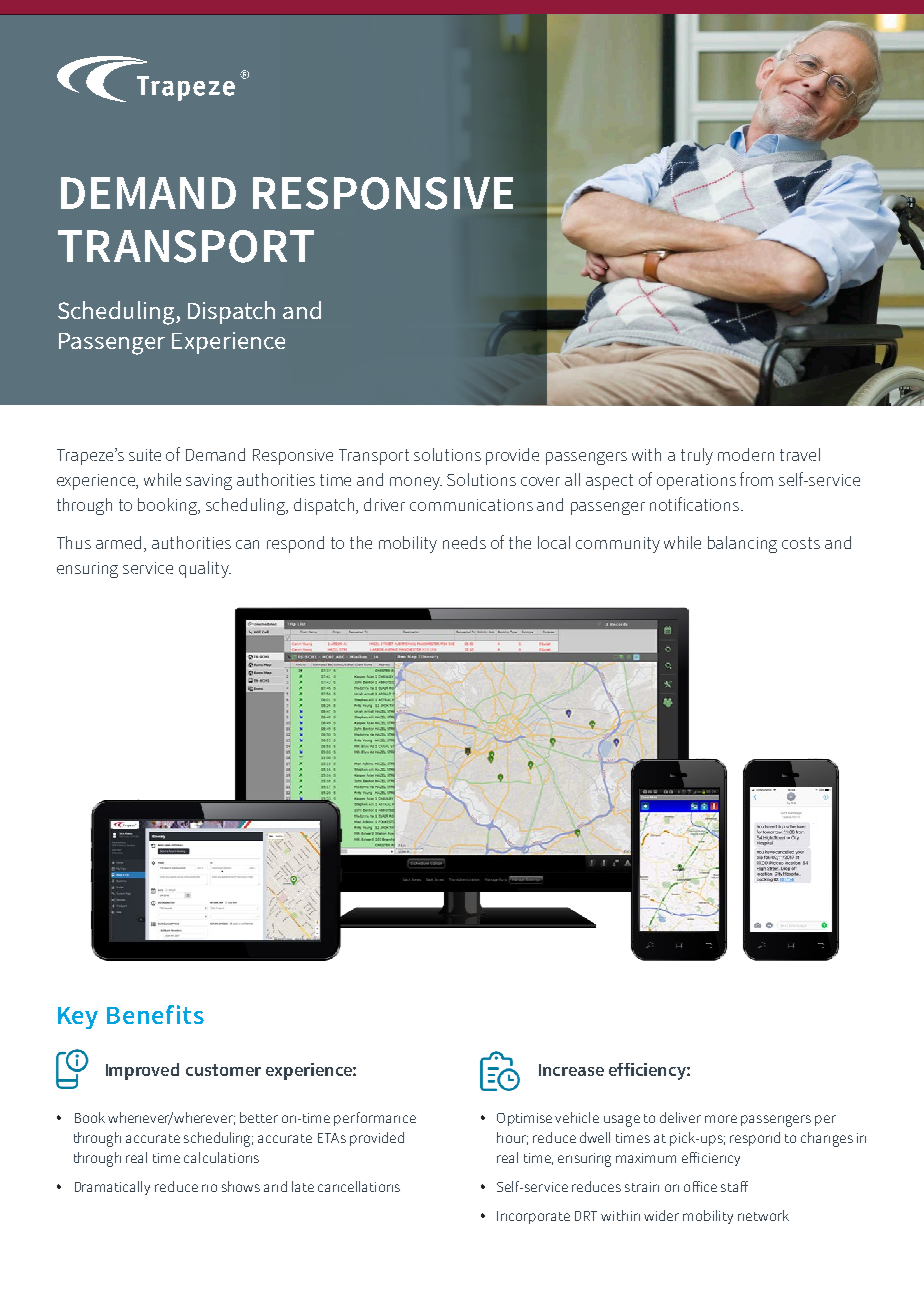 This page has height=1308, width=924. Describe the element at coordinates (112, 1188) in the page. I see `Dramatically` at that location.
